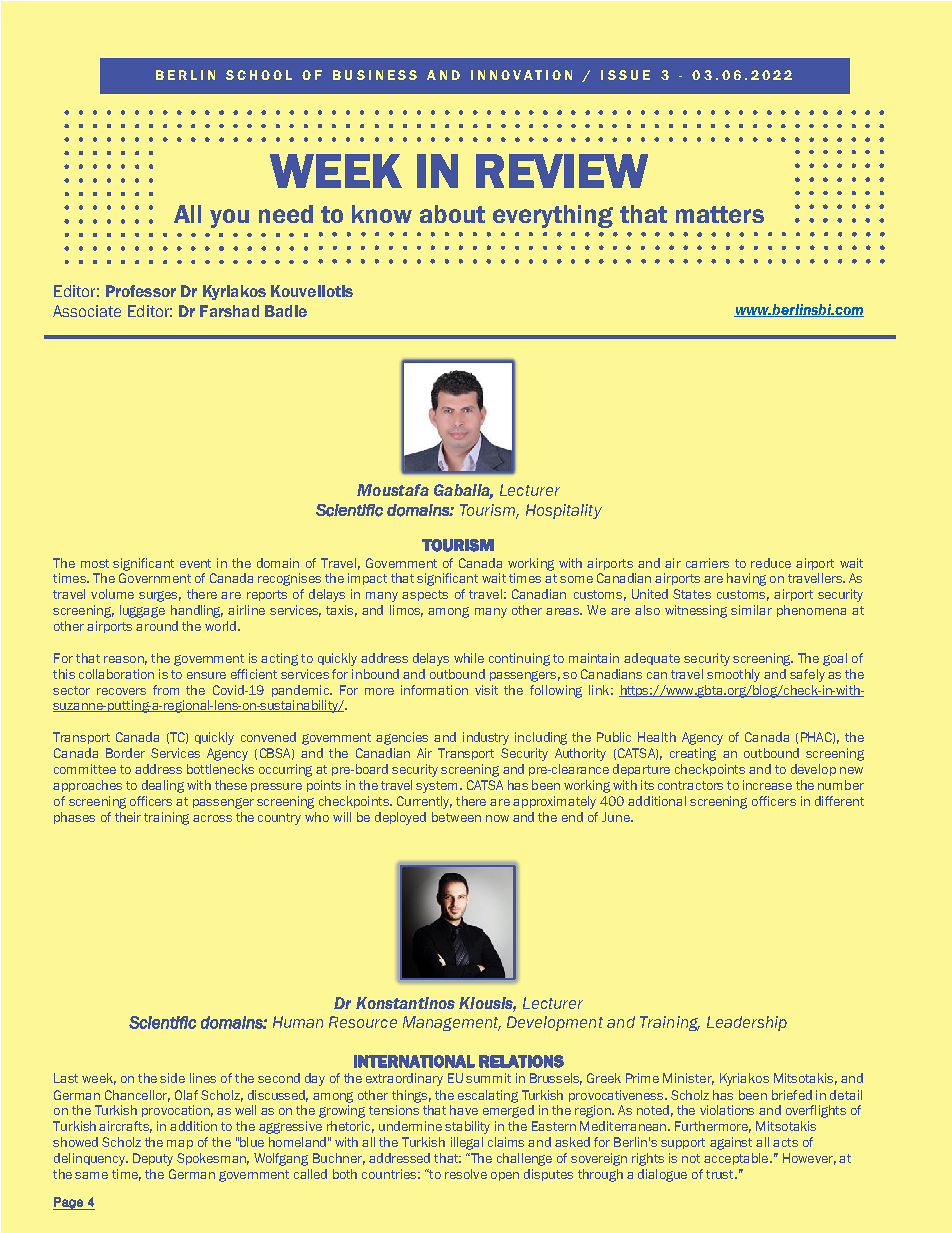 Image resolution: width=952 pixels, height=1233 pixels. Describe the element at coordinates (466, 1174) in the image. I see `resolve` at that location.
